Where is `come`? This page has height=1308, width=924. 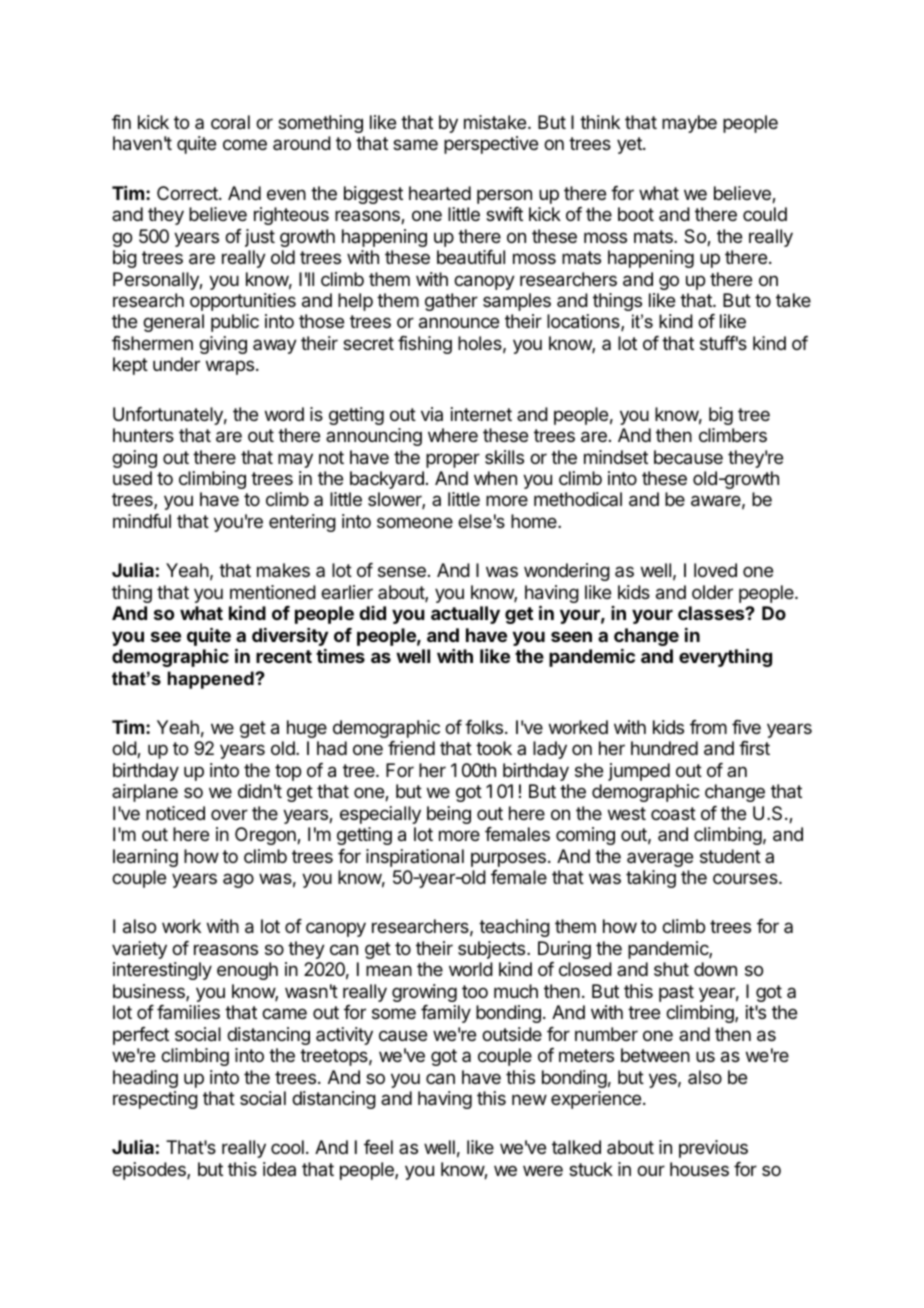 come is located at coordinates (245, 144).
